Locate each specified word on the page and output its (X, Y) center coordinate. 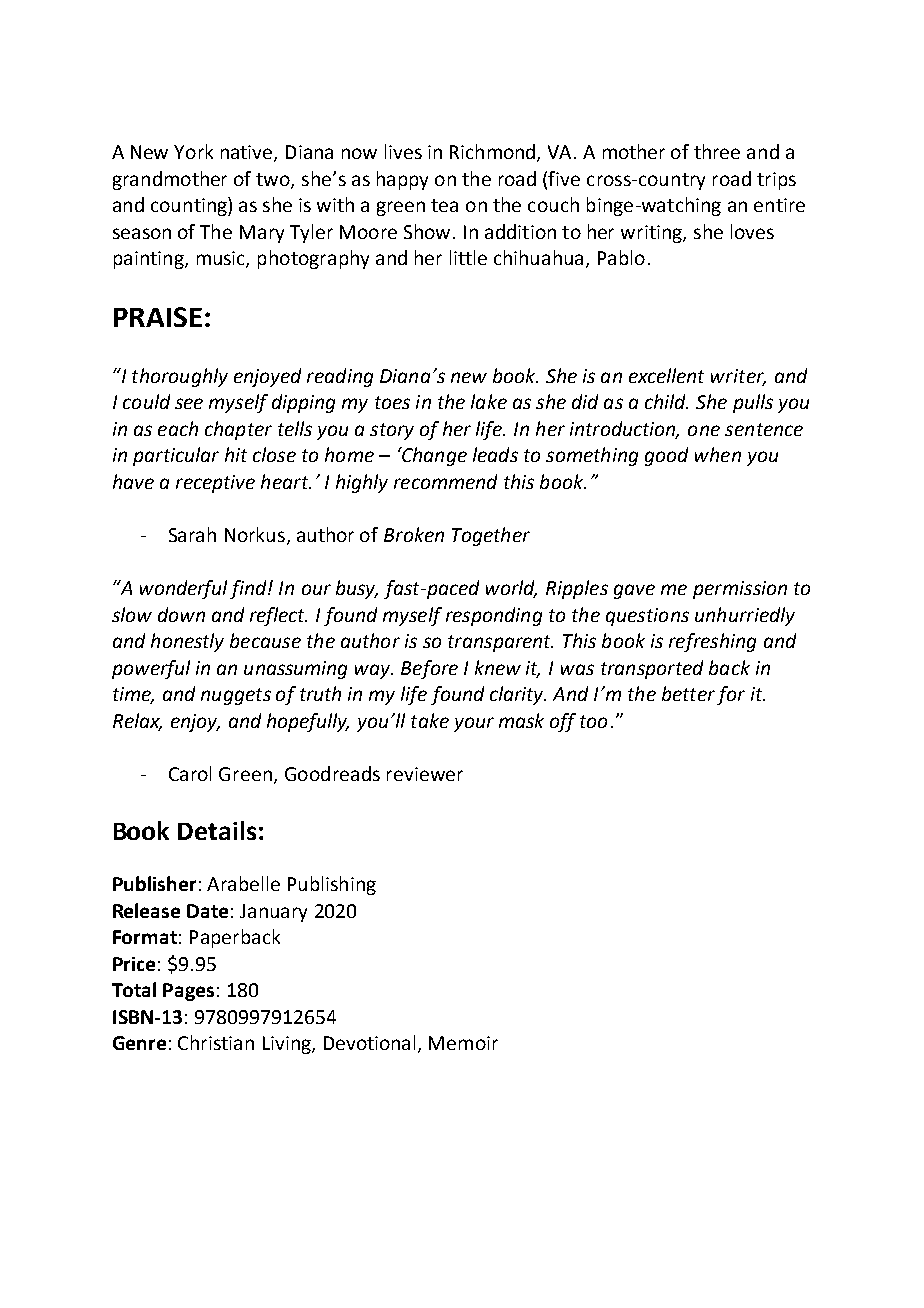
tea (444, 205)
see (189, 403)
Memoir (463, 1043)
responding (494, 616)
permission (740, 590)
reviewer (425, 774)
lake (489, 401)
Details (217, 830)
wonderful (183, 589)
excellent (666, 375)
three (717, 151)
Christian (216, 1042)
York (193, 151)
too (593, 721)
